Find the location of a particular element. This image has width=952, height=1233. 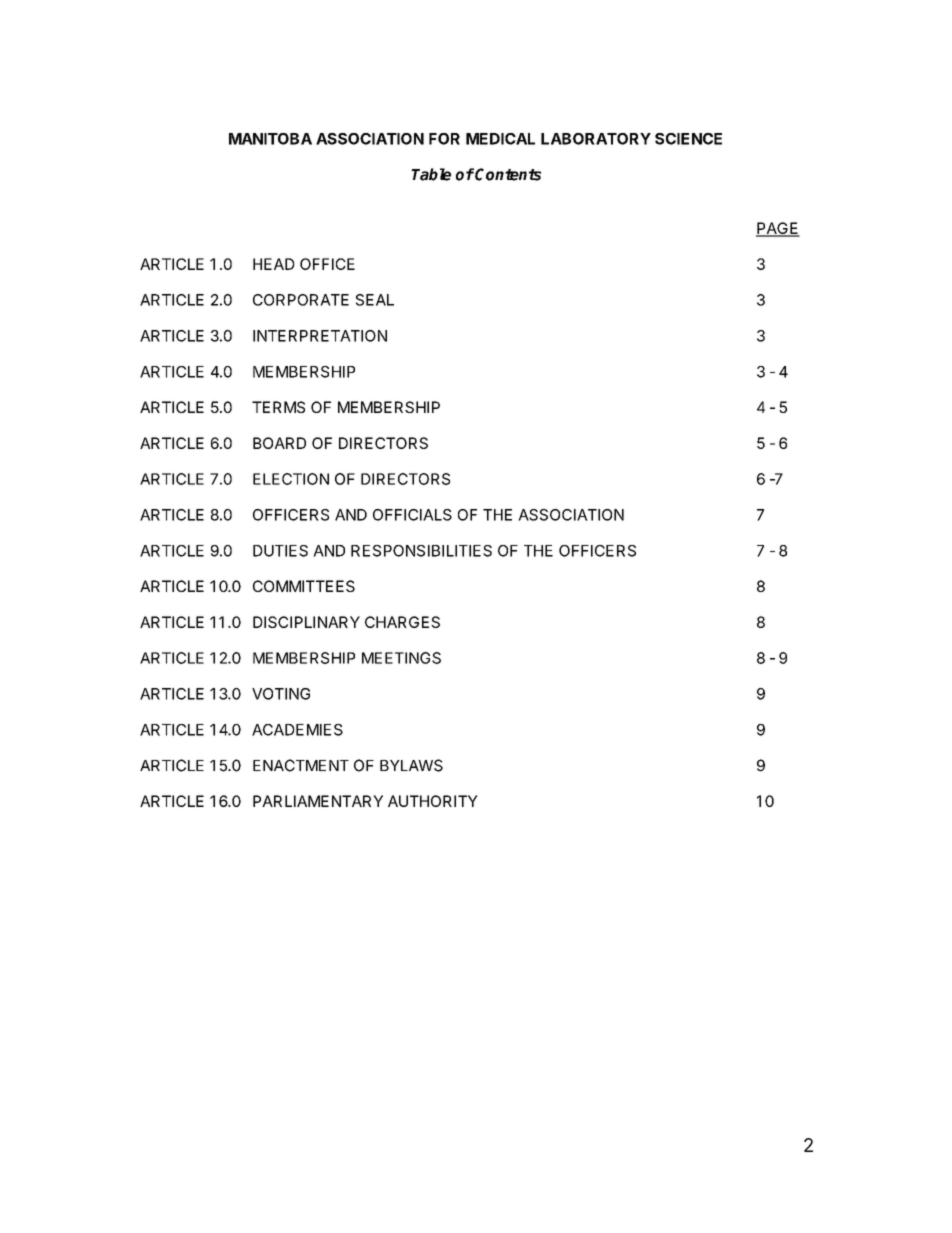

PARLIAMENTARY is located at coordinates (318, 801).
